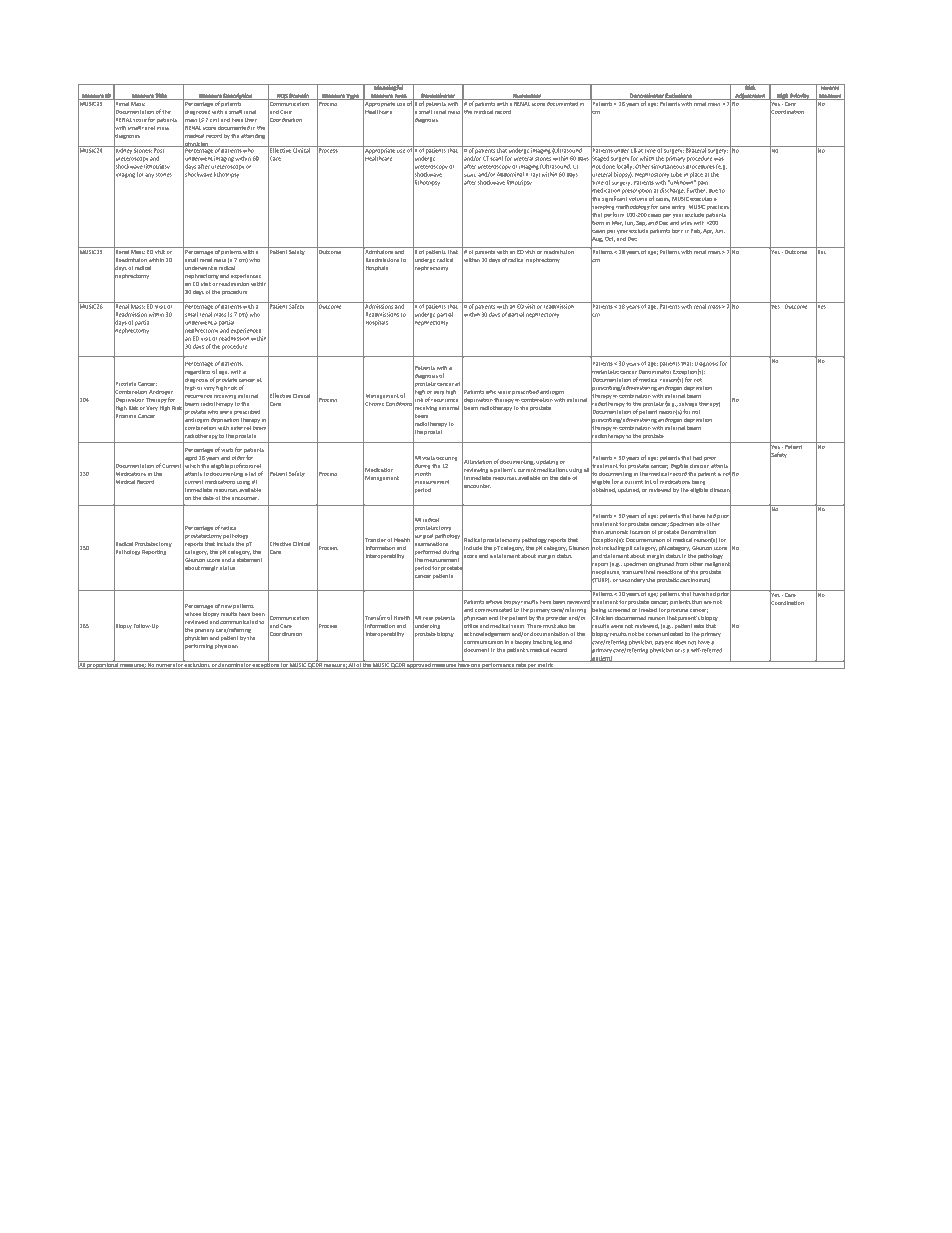 The image size is (952, 1233). I want to click on Apr, so click(708, 231).
